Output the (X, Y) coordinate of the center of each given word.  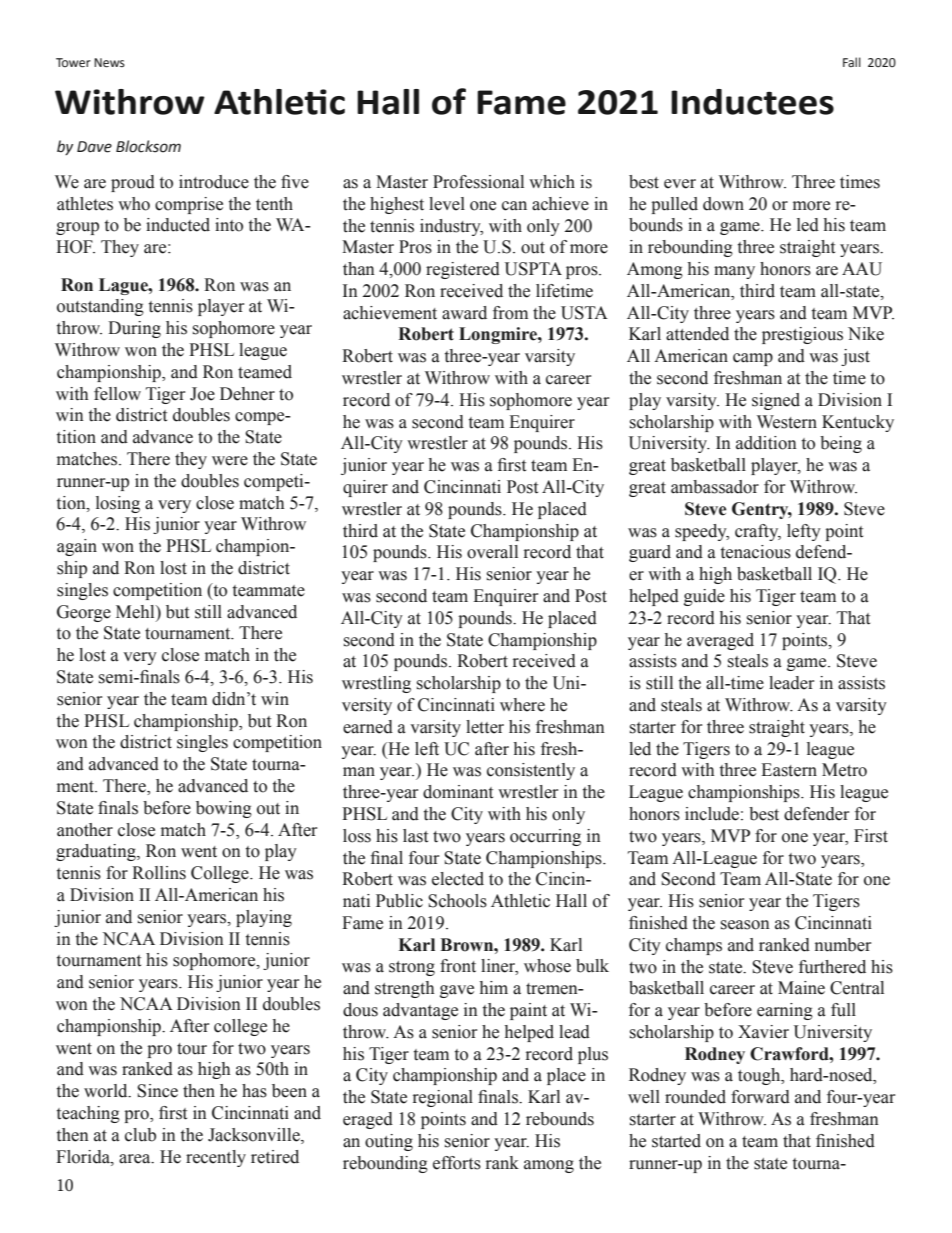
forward (760, 1097)
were (230, 461)
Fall (852, 62)
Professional (478, 182)
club (140, 1135)
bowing (224, 809)
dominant (458, 792)
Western (787, 422)
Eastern (789, 770)
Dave (94, 147)
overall (492, 552)
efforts (457, 1163)
